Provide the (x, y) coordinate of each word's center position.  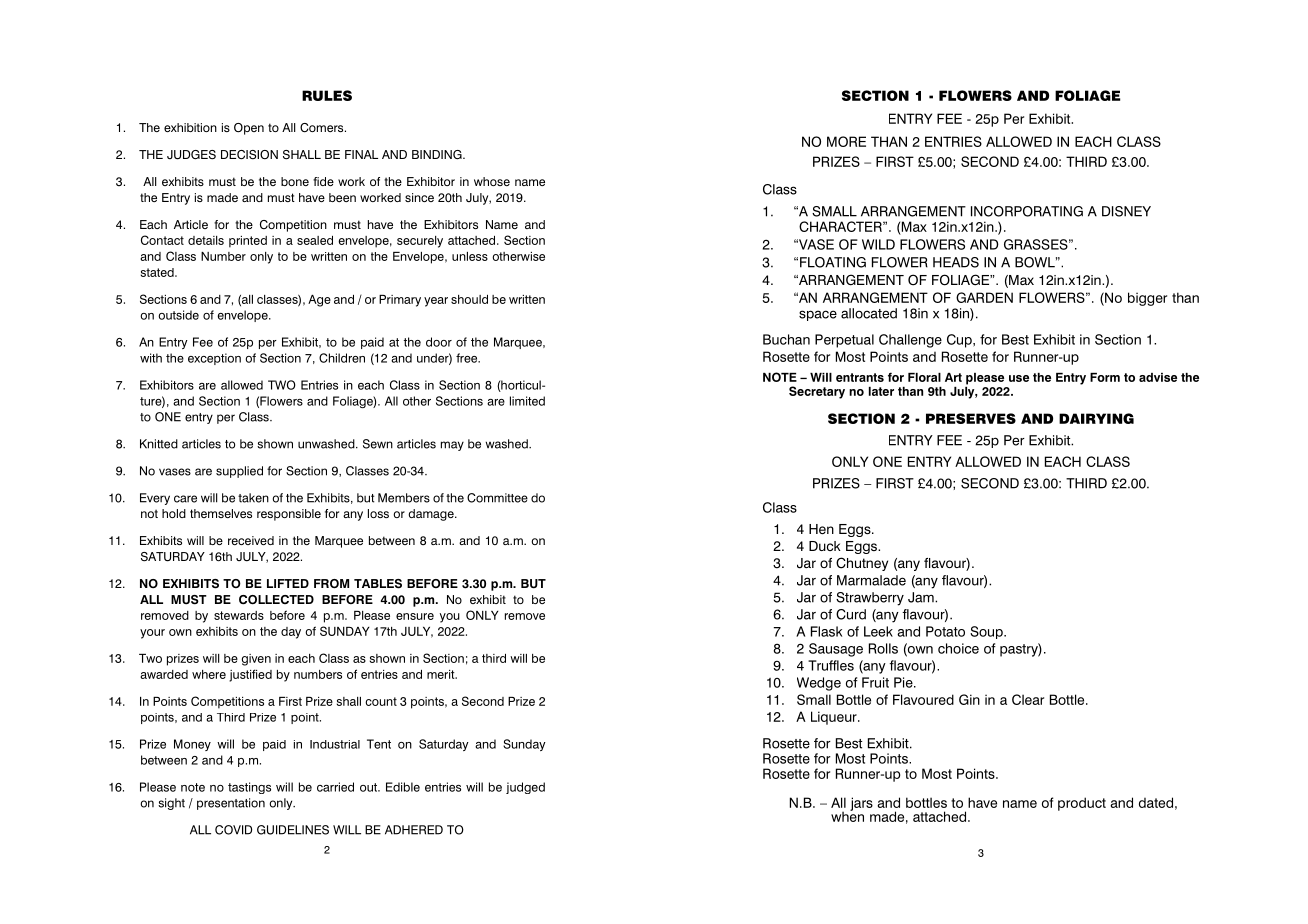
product (1082, 804)
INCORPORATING (1027, 211)
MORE (846, 141)
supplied (239, 472)
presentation (231, 804)
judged (525, 788)
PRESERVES (971, 418)
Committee (497, 498)
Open (249, 129)
